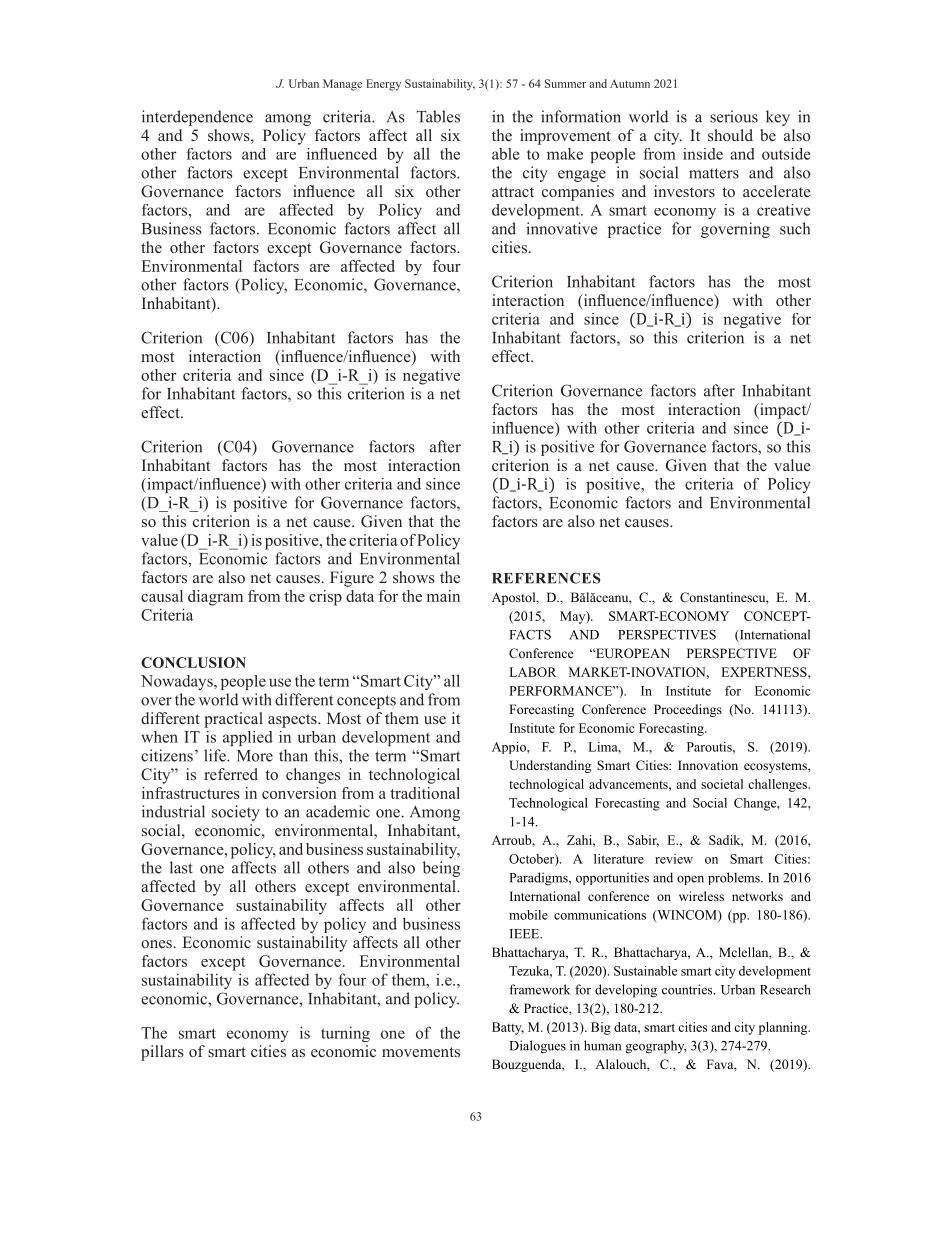 The image size is (952, 1233). What do you see at coordinates (162, 1053) in the page?
I see `pillars` at bounding box center [162, 1053].
